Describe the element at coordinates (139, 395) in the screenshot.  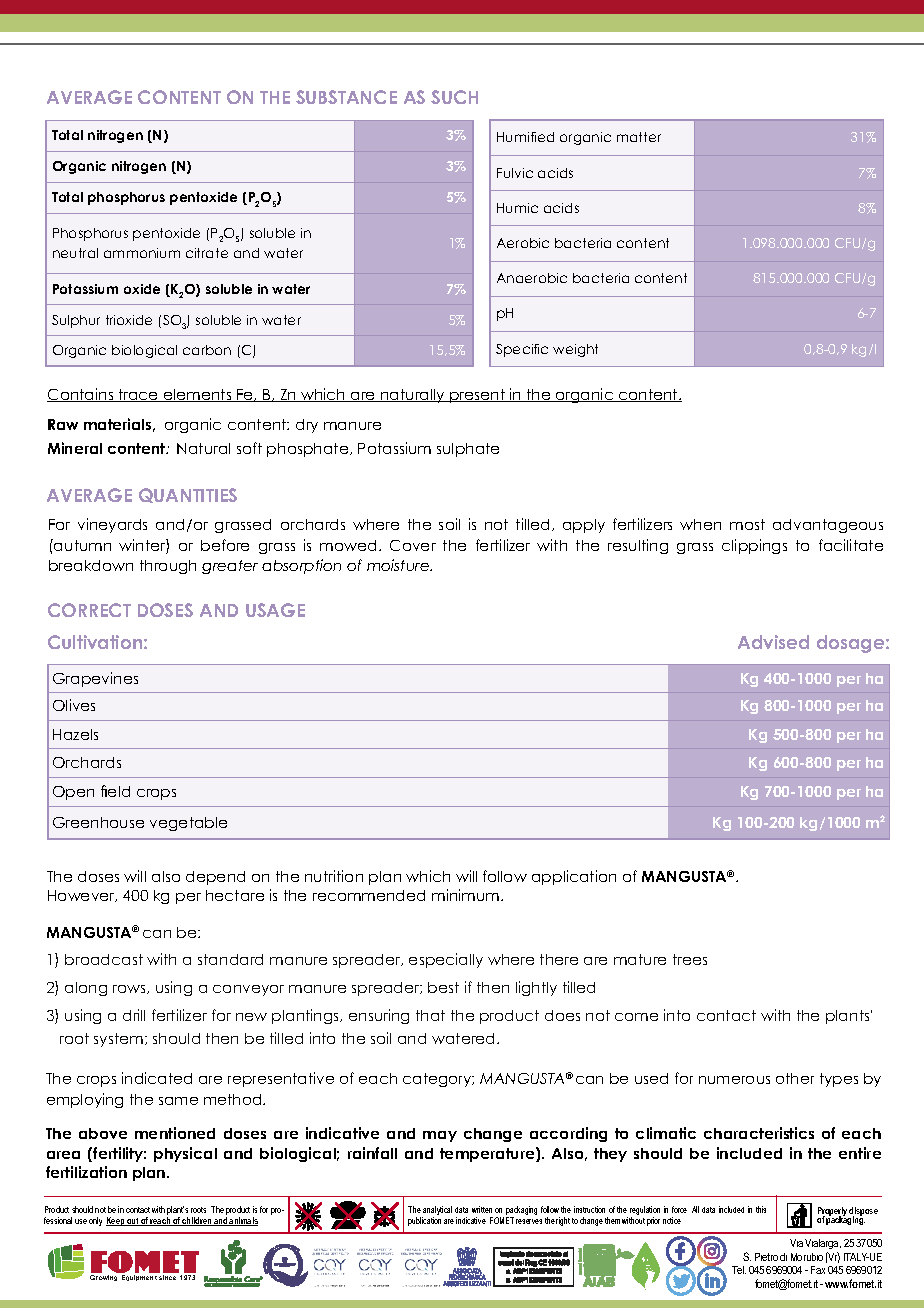
I see `trace` at that location.
